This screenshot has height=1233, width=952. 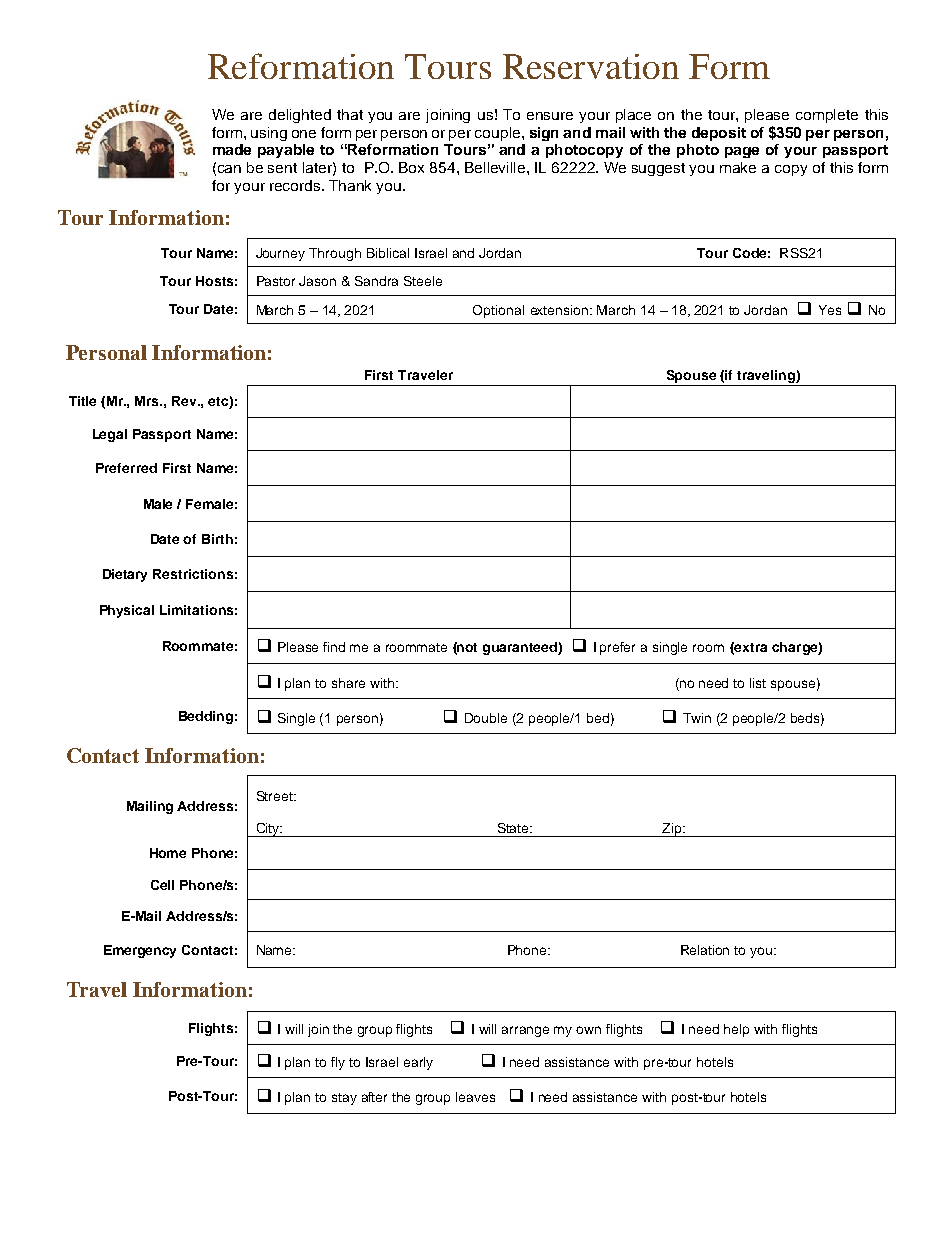 What do you see at coordinates (125, 575) in the screenshot?
I see `Dietary` at bounding box center [125, 575].
